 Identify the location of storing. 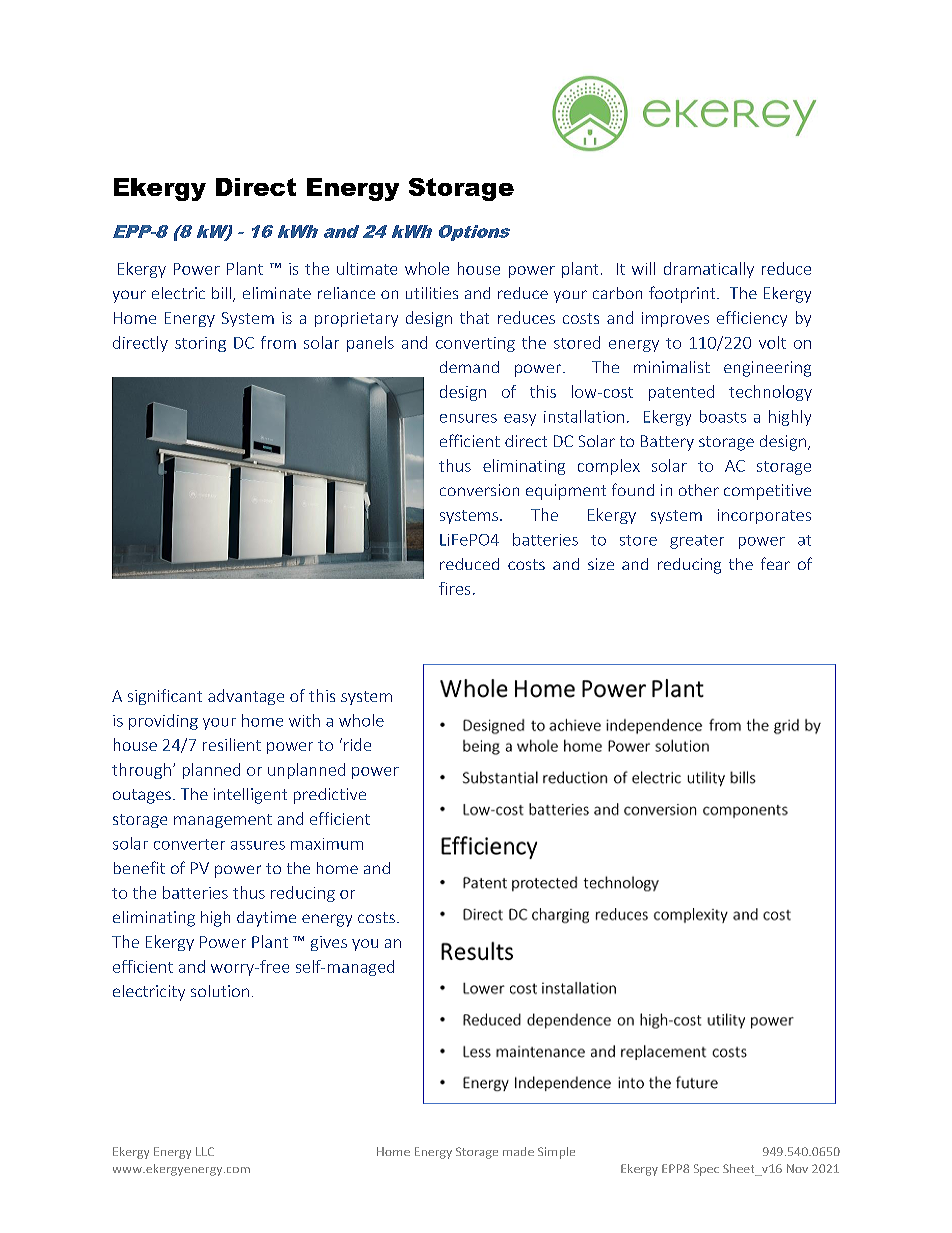
(200, 344).
